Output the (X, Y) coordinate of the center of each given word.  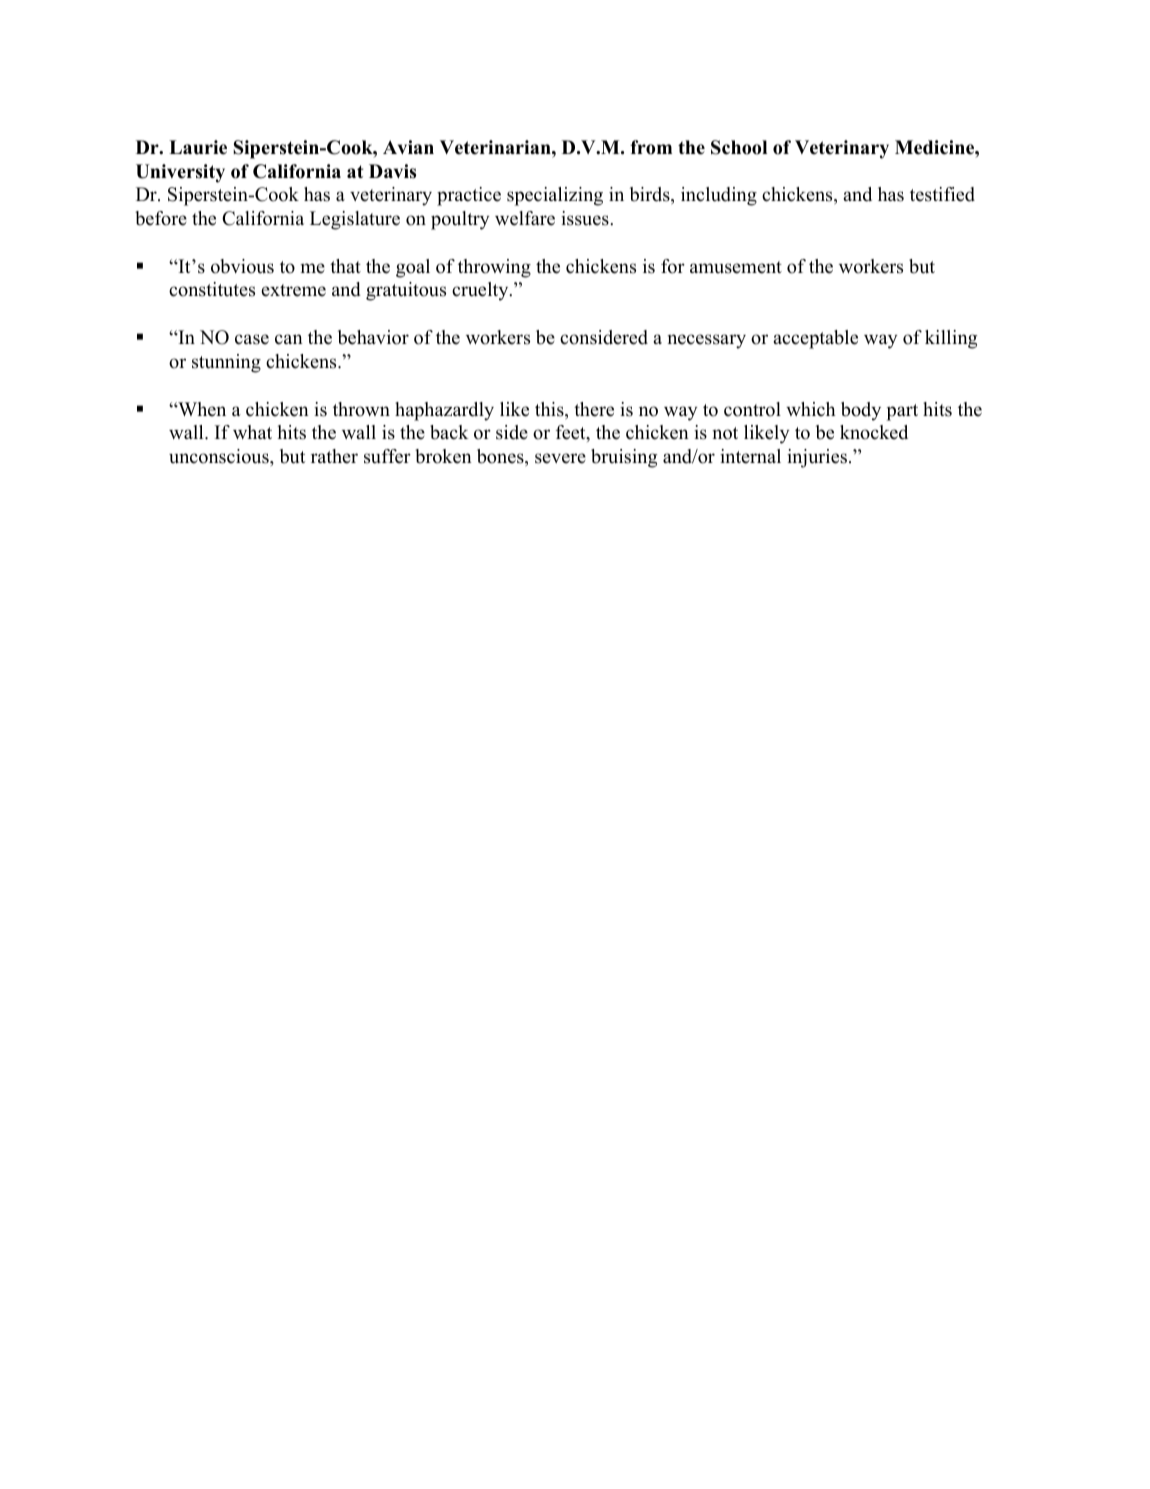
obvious (242, 266)
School (739, 147)
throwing (494, 268)
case (252, 339)
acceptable (815, 339)
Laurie (198, 147)
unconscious (220, 456)
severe (560, 458)
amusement (736, 267)
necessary (706, 341)
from (651, 147)
